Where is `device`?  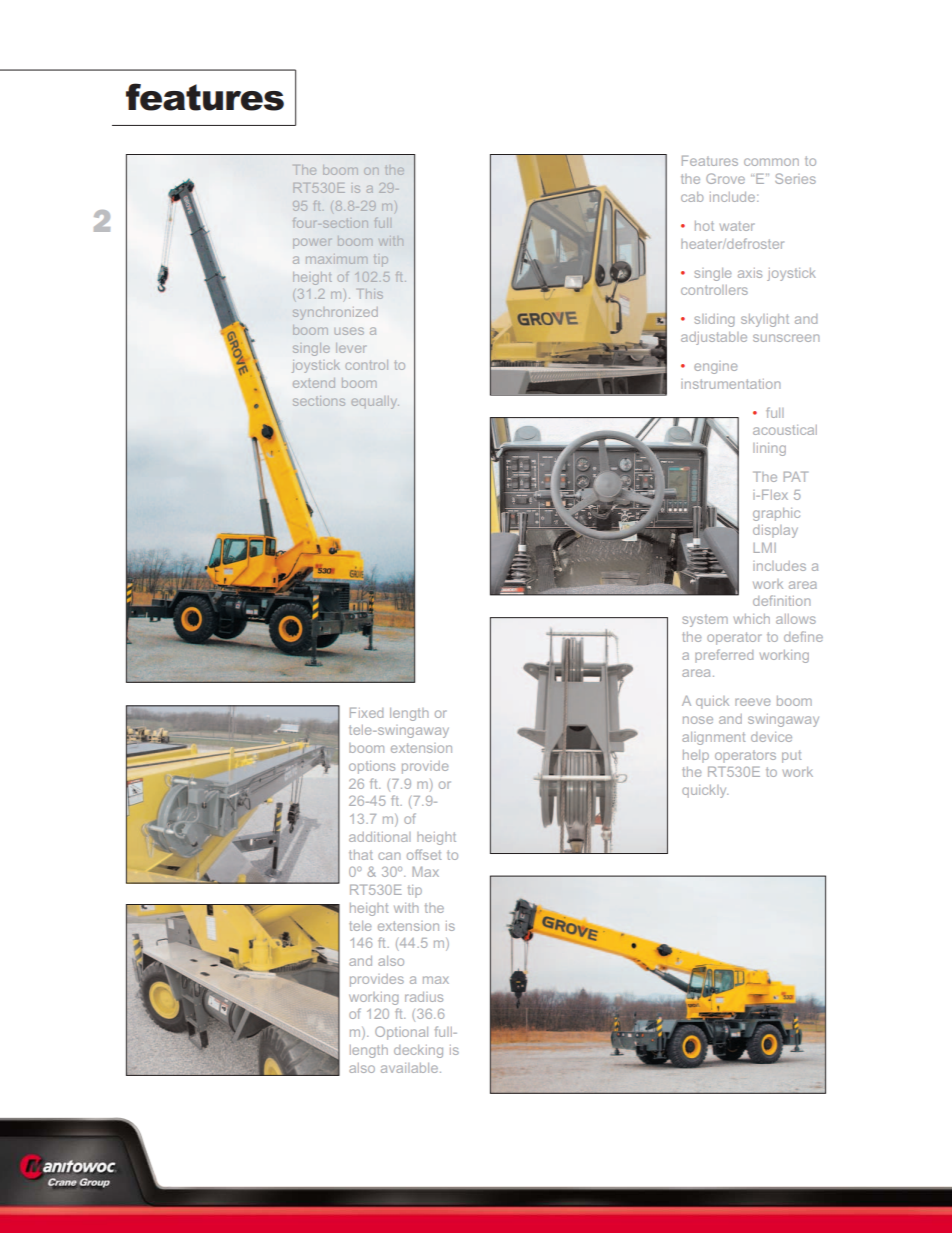 device is located at coordinates (771, 737).
